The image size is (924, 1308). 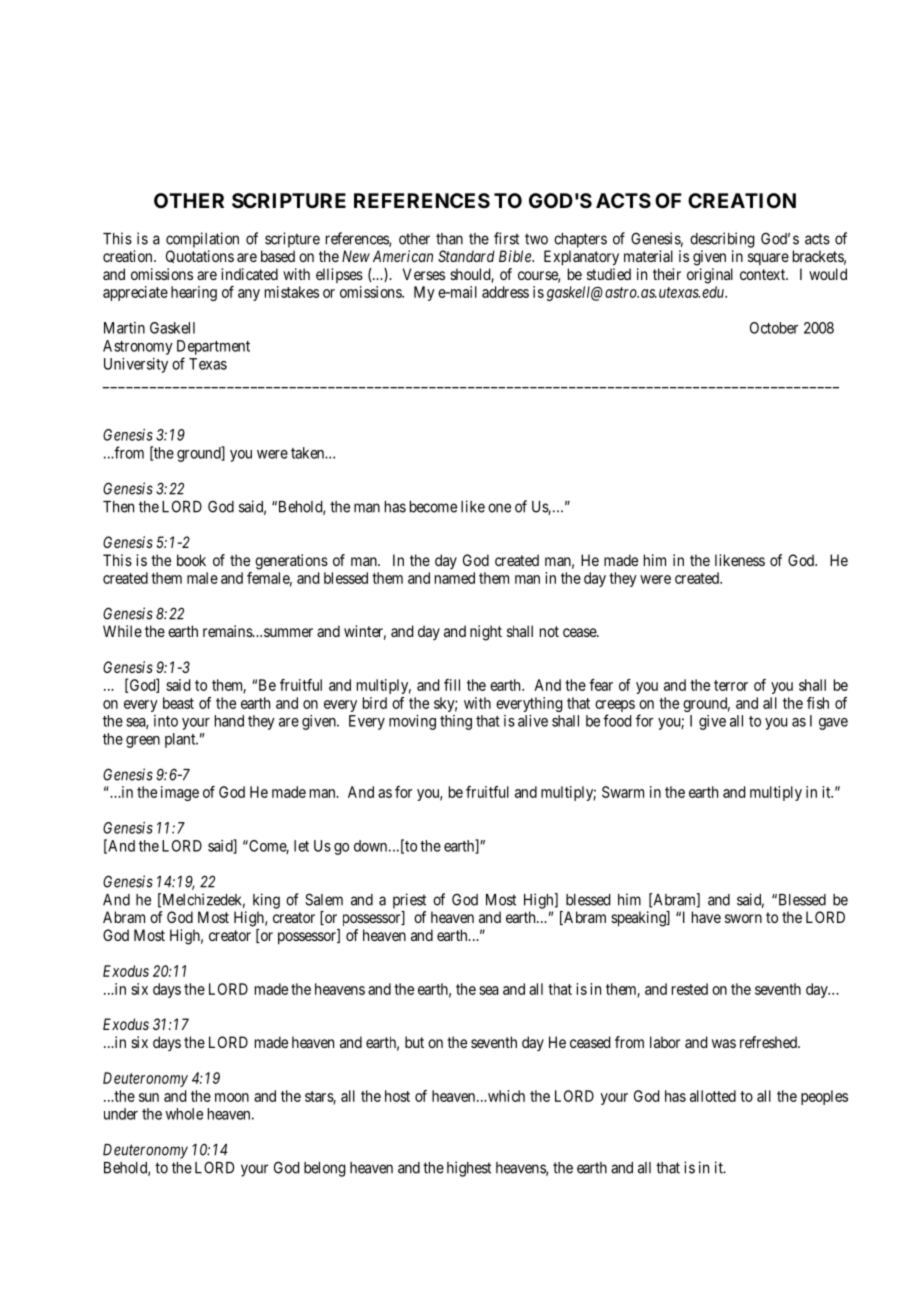 I want to click on named, so click(x=455, y=578).
